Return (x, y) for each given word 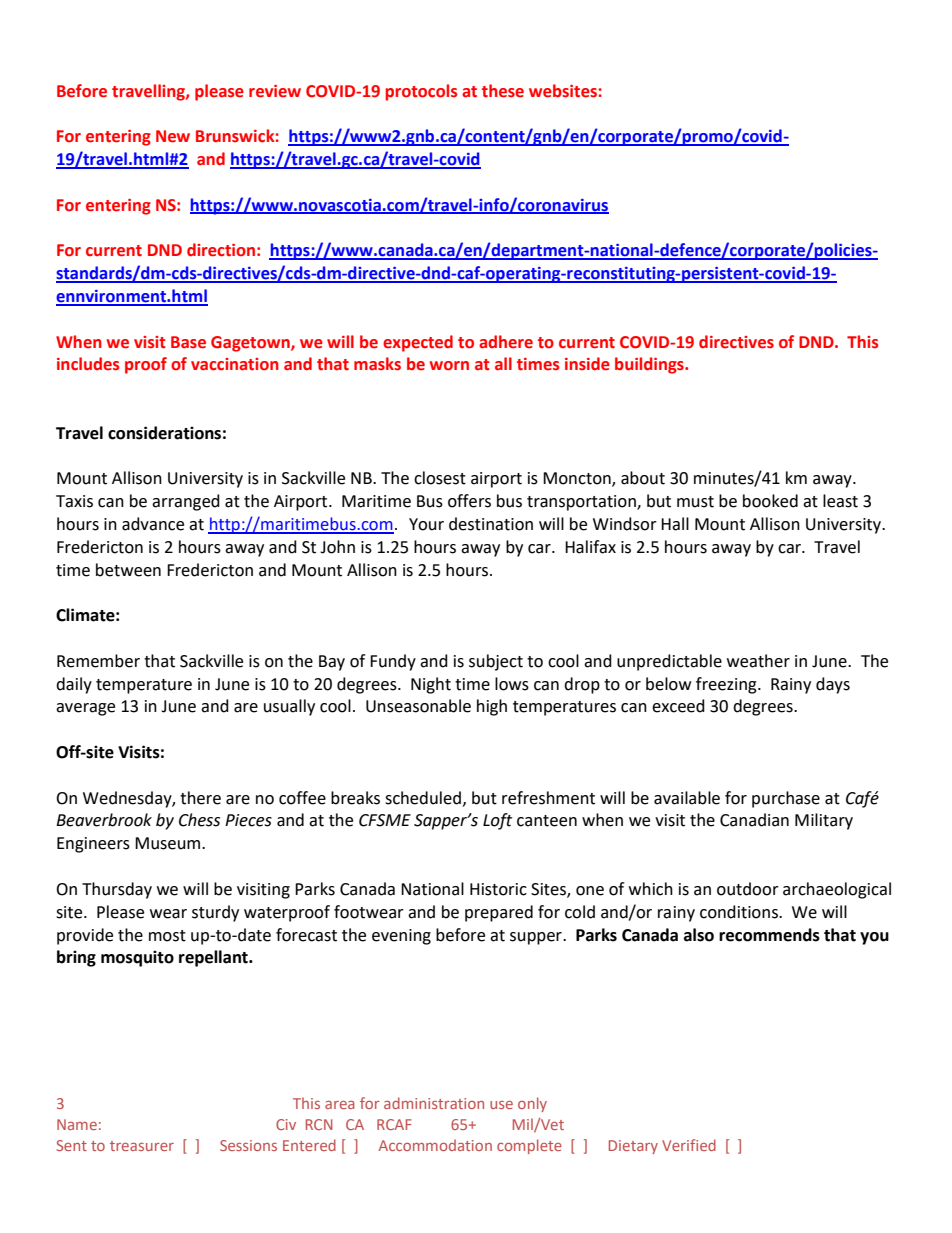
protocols (421, 92)
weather (758, 661)
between (128, 570)
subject (496, 662)
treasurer (142, 1146)
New (173, 136)
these (503, 91)
